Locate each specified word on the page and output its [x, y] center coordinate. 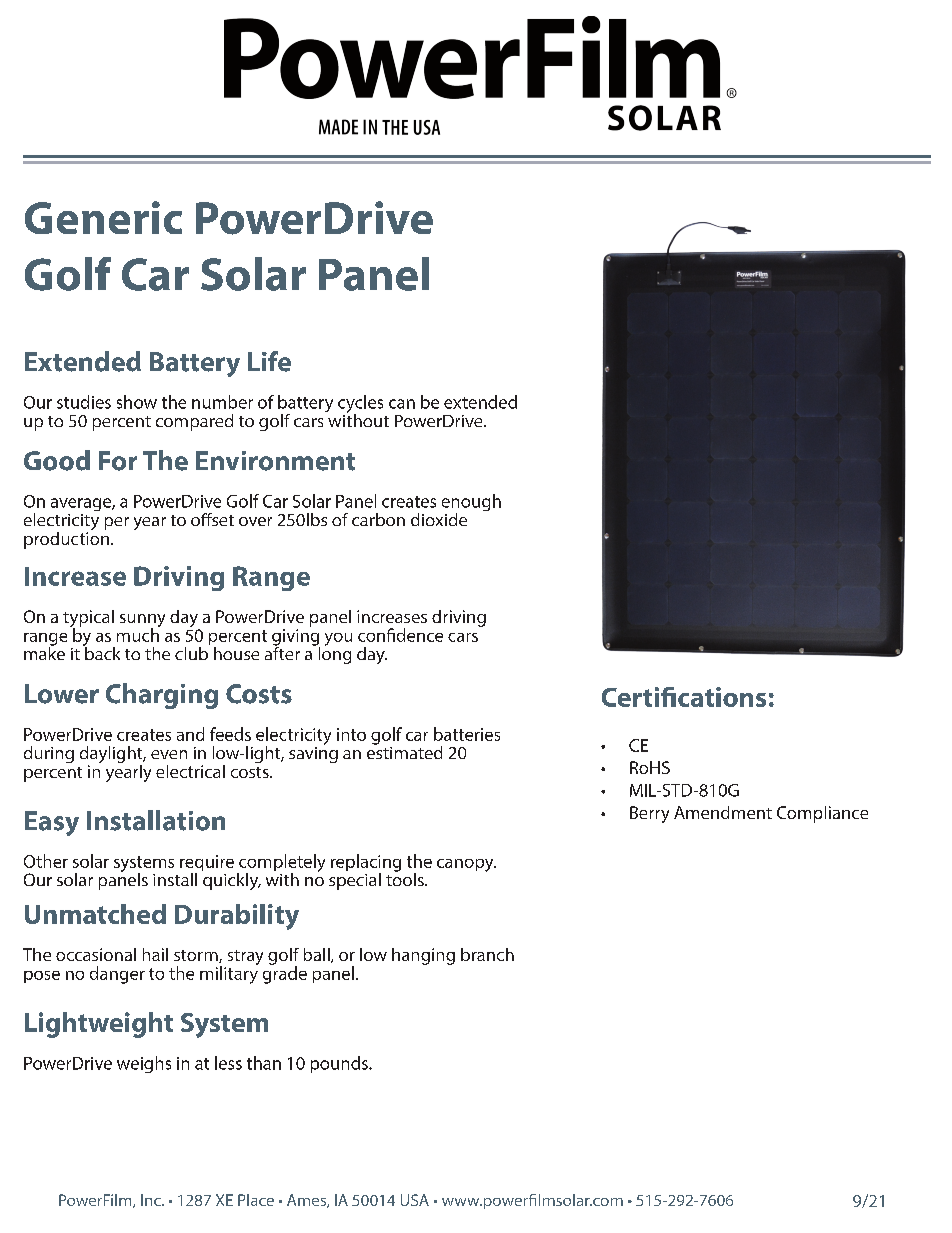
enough [471, 504]
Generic [103, 217]
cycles [360, 405]
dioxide [439, 519]
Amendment [723, 812]
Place [256, 1200]
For [118, 461]
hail [155, 954]
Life [269, 361]
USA [415, 1200]
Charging [162, 696]
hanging [423, 956]
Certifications [684, 697]
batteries [467, 734]
